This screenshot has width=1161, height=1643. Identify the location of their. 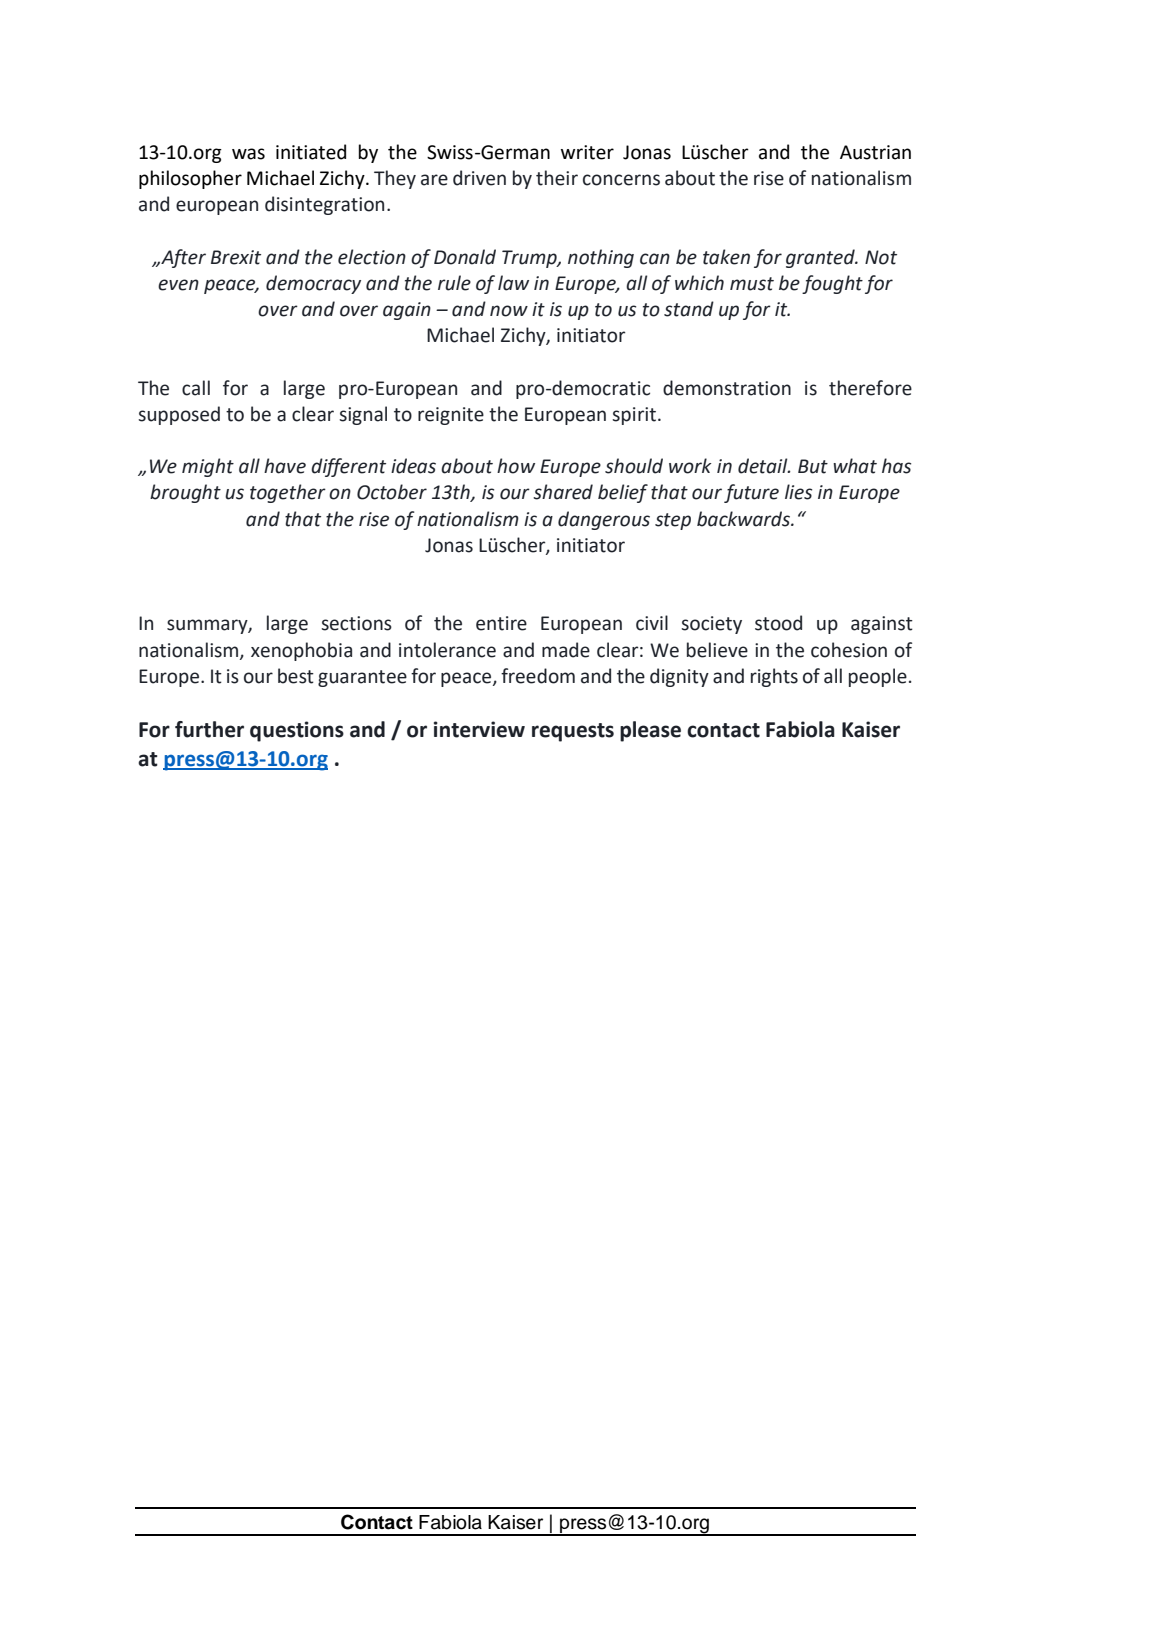
(557, 178).
